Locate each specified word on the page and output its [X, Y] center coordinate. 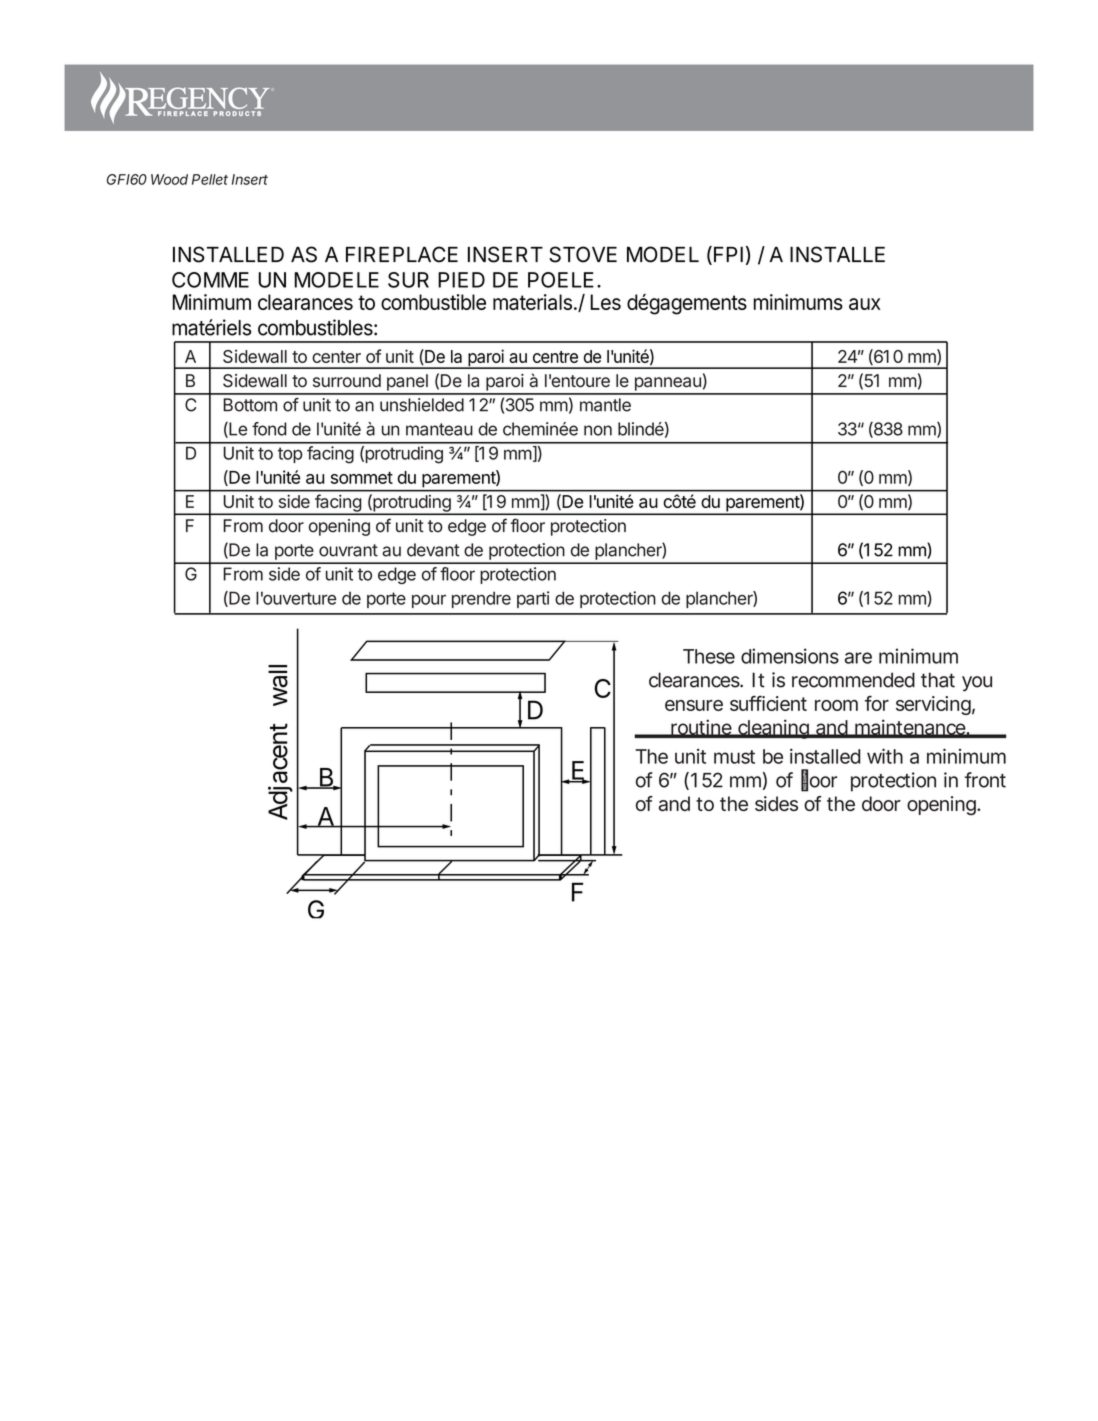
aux [865, 304]
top [290, 455]
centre [555, 357]
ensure [694, 705]
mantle [605, 405]
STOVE [583, 254]
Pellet [210, 179]
